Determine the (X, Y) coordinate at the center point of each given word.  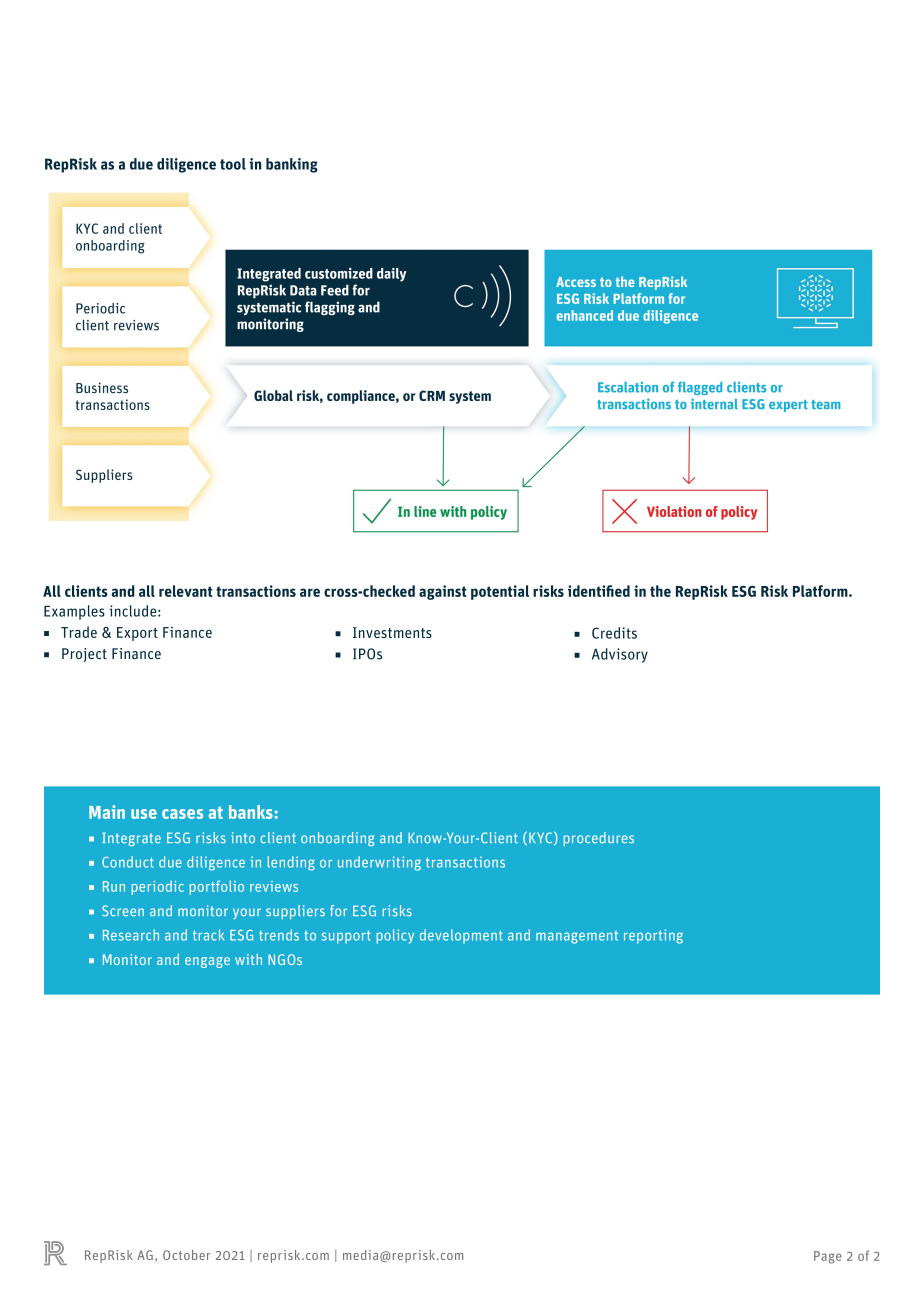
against (443, 592)
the (660, 591)
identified (599, 591)
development (461, 936)
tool (233, 164)
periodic (158, 888)
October (186, 1255)
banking (292, 165)
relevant (186, 591)
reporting (653, 936)
